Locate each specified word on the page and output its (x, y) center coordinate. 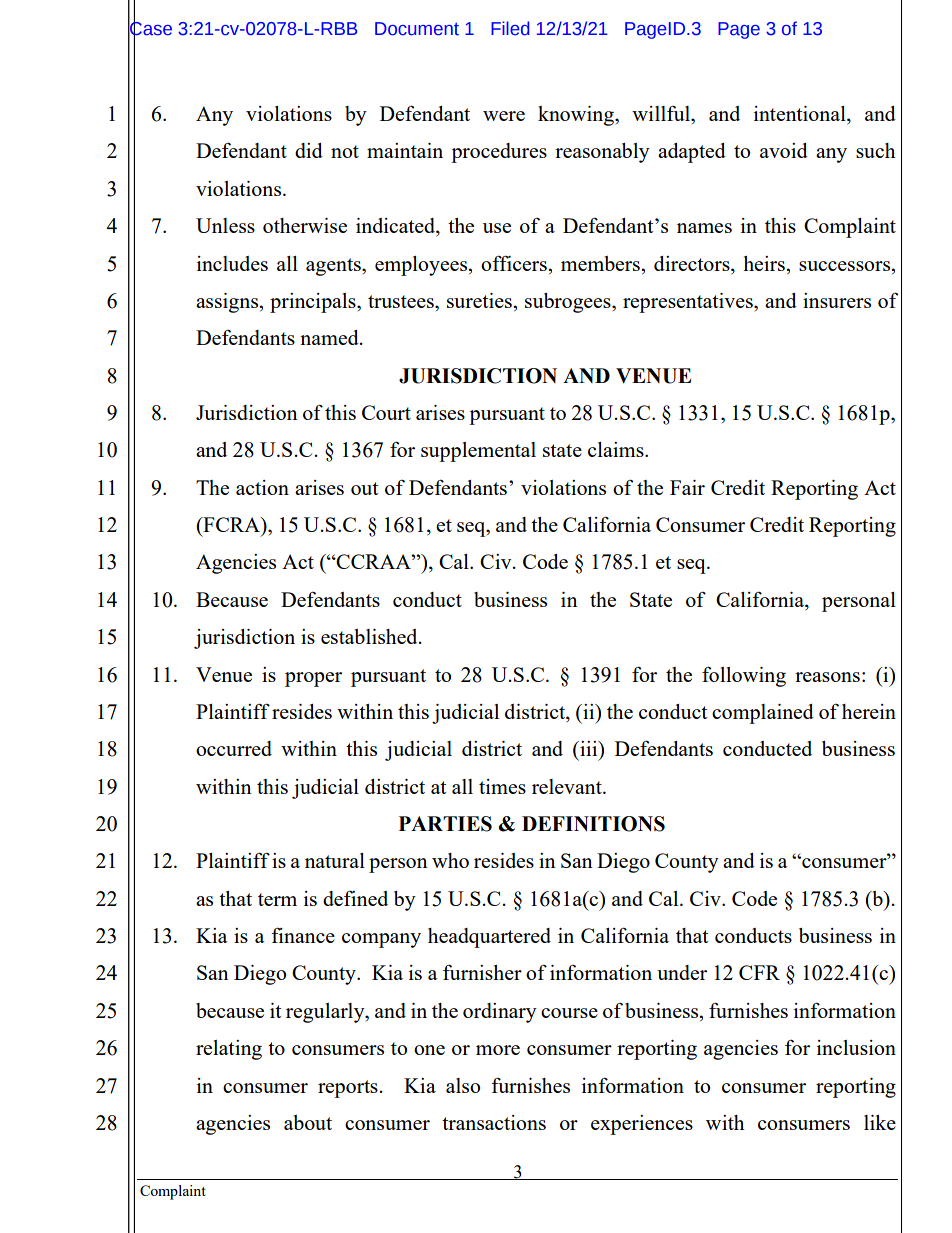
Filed (510, 28)
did (309, 150)
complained (763, 714)
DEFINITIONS (593, 824)
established (370, 636)
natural (335, 860)
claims (617, 449)
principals (314, 303)
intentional (801, 115)
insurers (837, 300)
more (498, 1050)
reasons (827, 677)
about (308, 1122)
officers (515, 263)
